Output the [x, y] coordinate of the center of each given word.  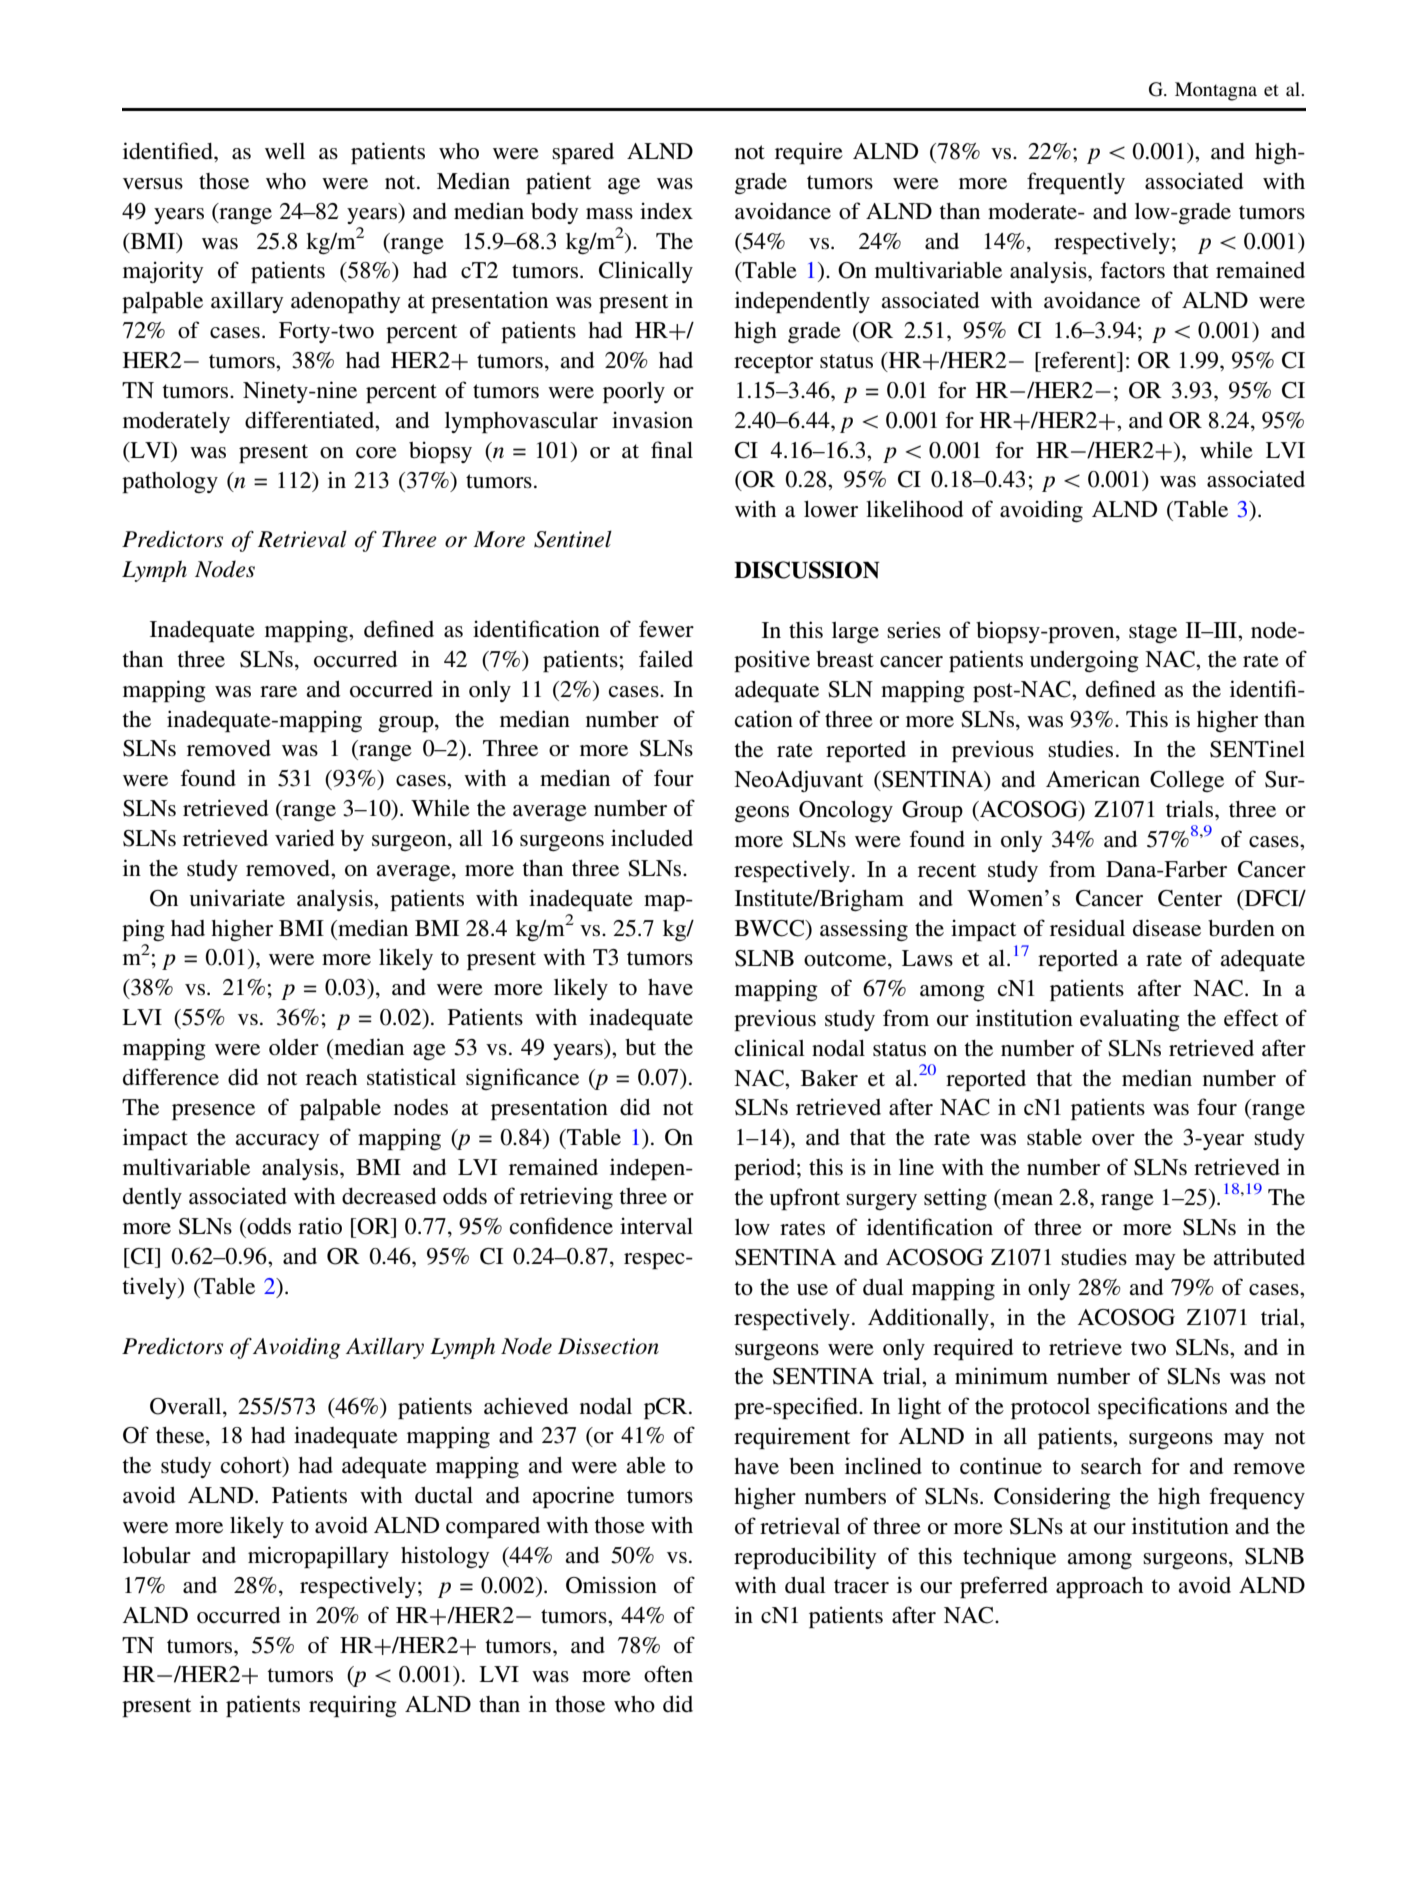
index [666, 211]
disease [1167, 928]
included [652, 838]
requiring [353, 1706]
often [668, 1674]
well [285, 151]
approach [1099, 1587]
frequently [1076, 183]
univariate [237, 898]
